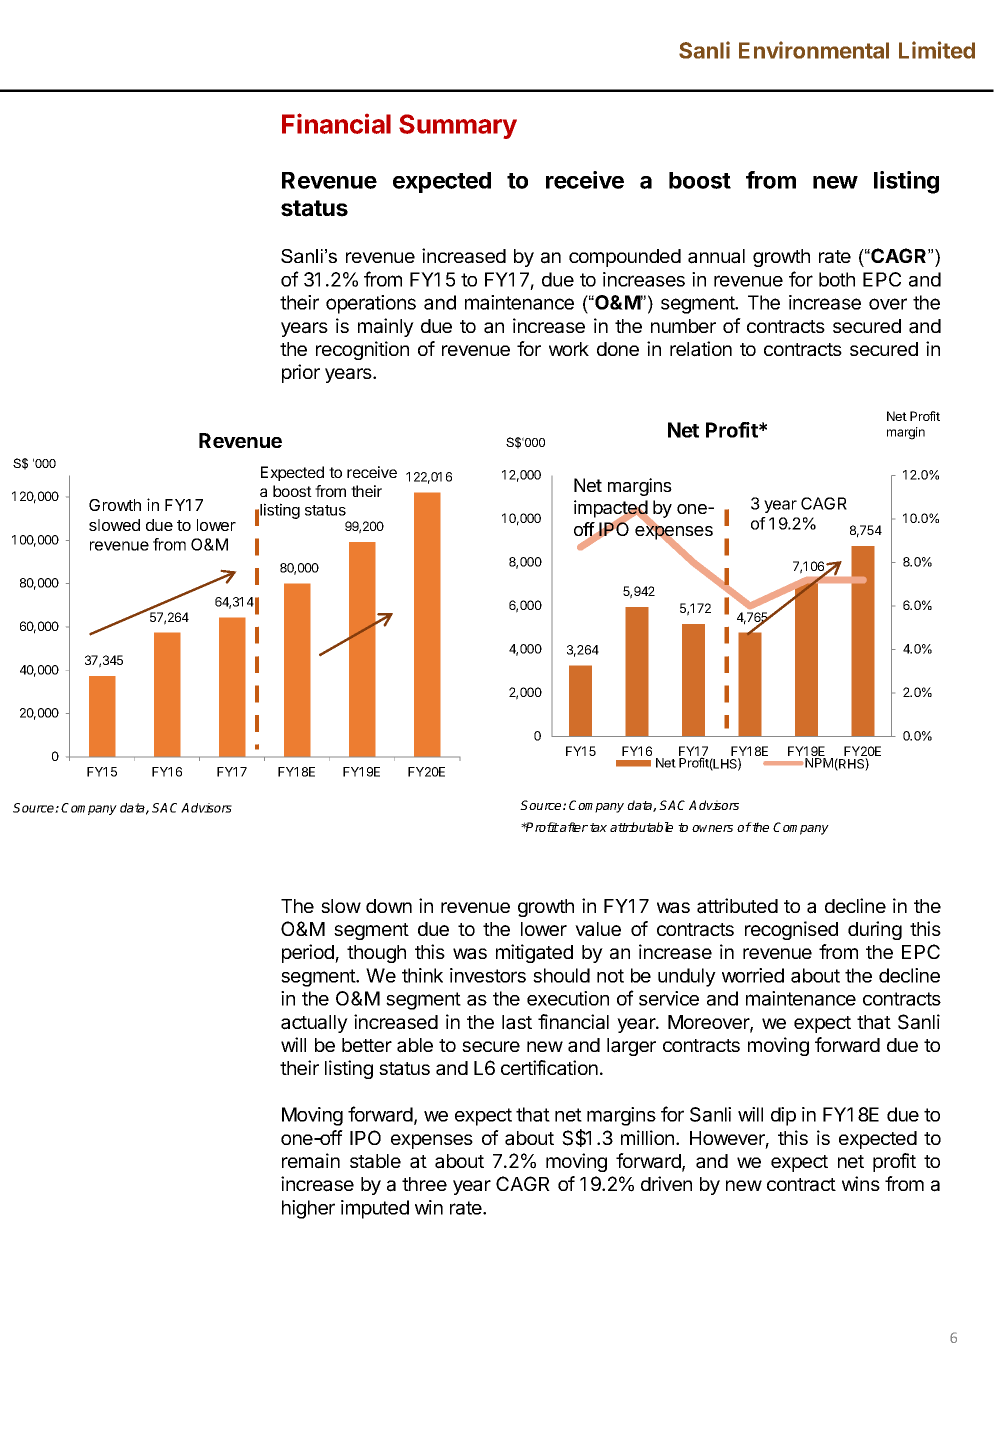 The image size is (994, 1436). I want to click on Environmental, so click(814, 50).
